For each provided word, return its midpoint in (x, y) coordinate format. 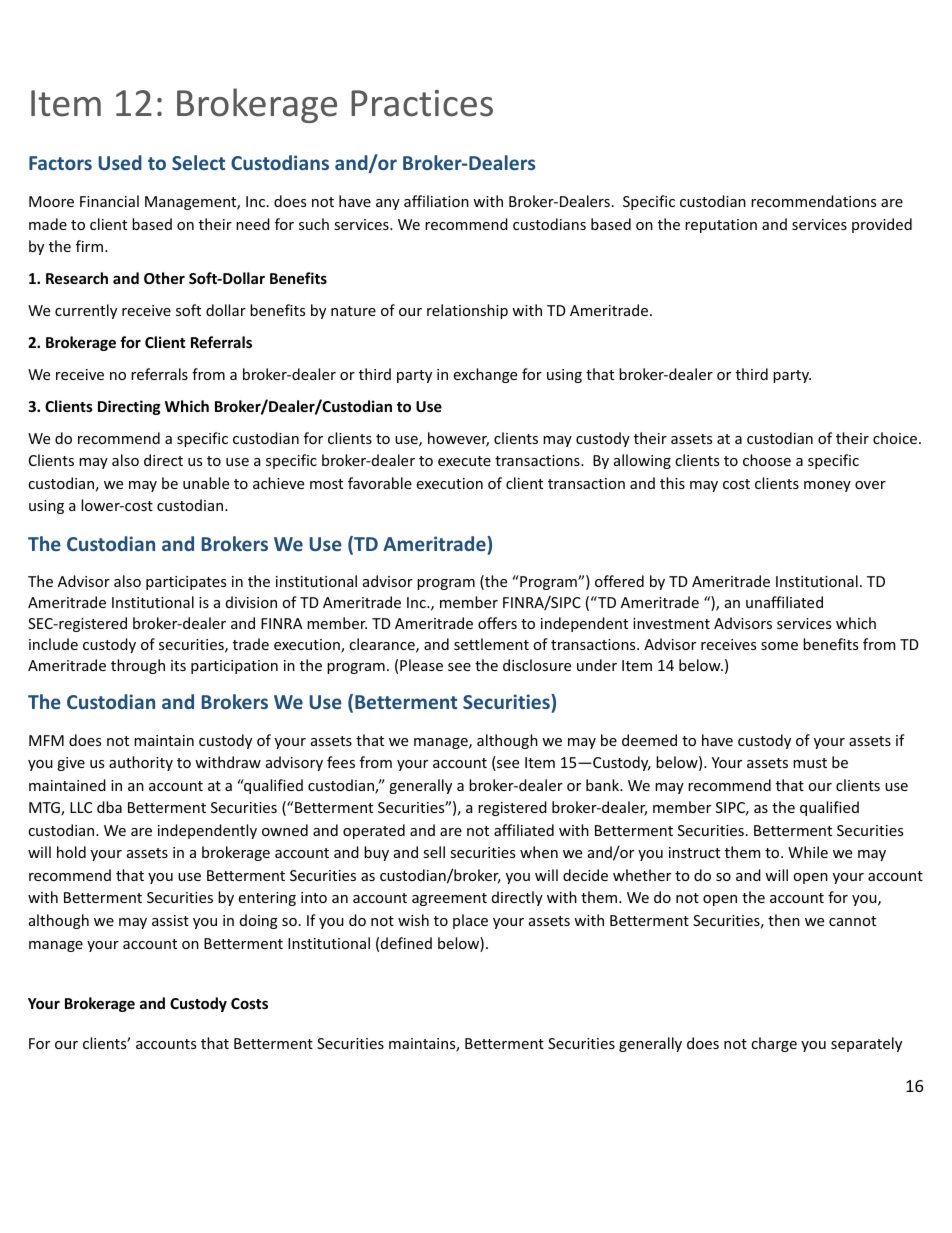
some (779, 646)
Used (120, 162)
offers (497, 623)
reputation (721, 226)
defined (406, 943)
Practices (422, 103)
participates (186, 583)
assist (170, 920)
